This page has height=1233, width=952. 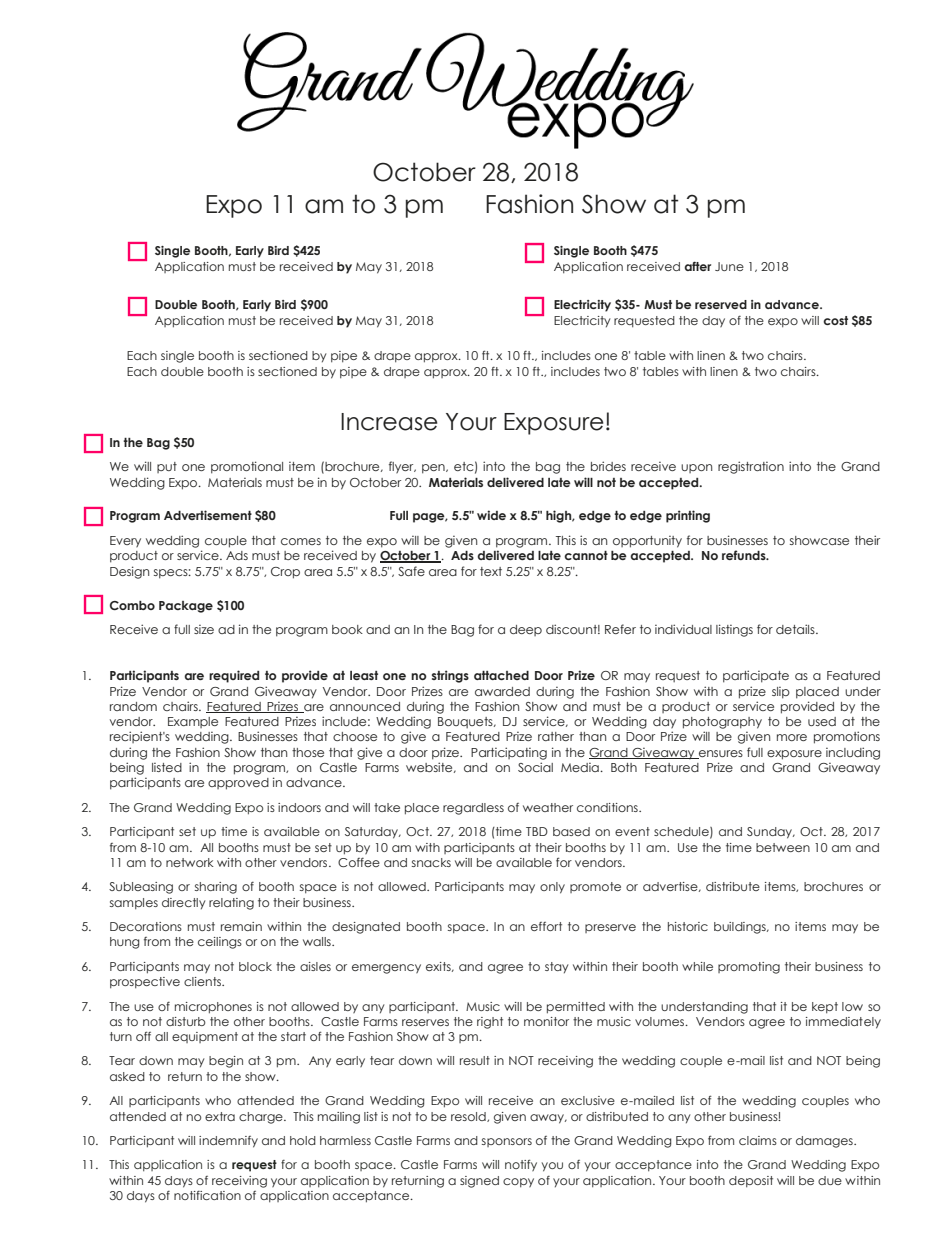 I want to click on reserved, so click(x=721, y=304).
